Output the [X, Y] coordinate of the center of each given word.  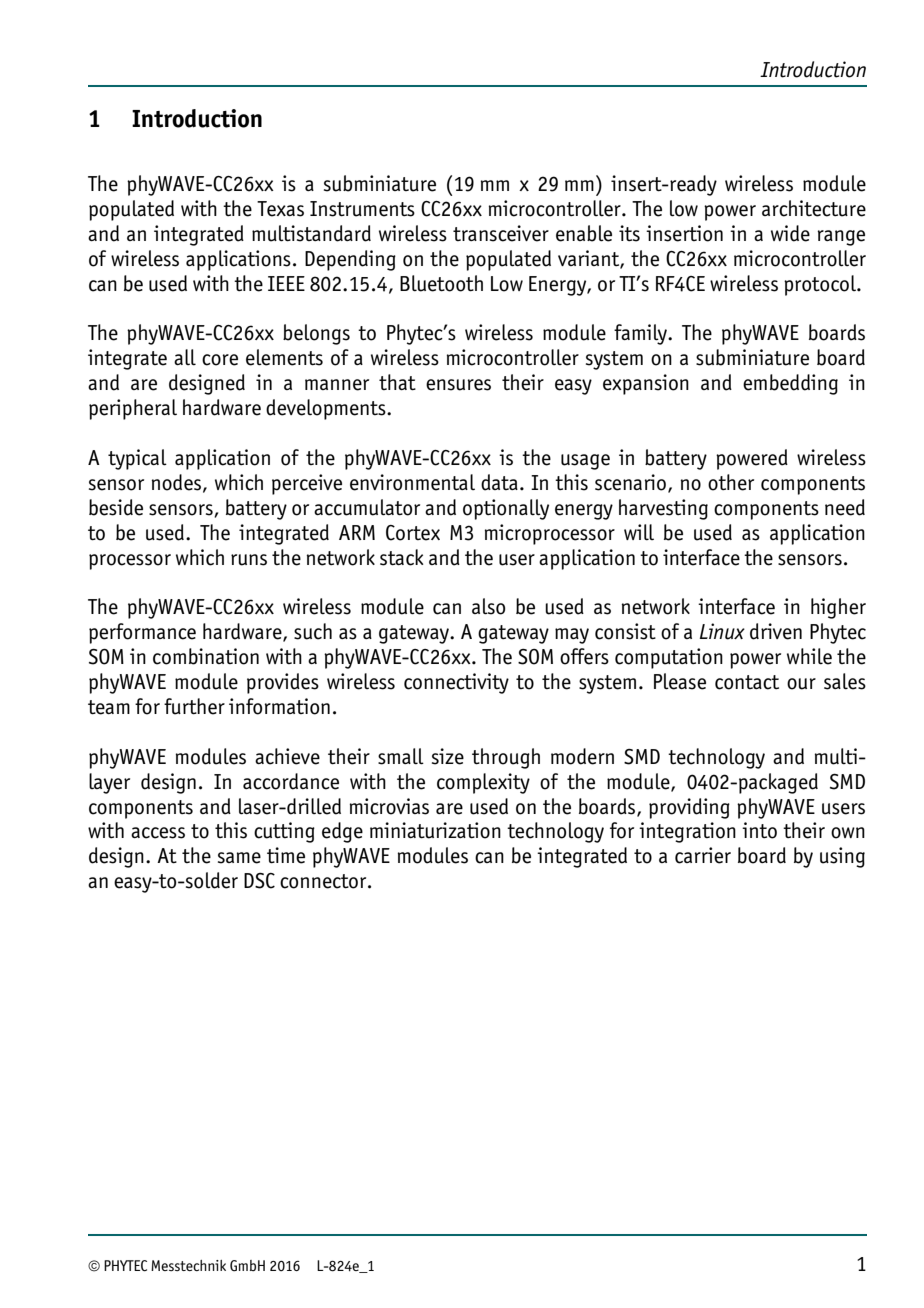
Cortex [413, 533]
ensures [458, 385]
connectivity [456, 683]
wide [790, 233]
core [220, 360]
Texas [280, 209]
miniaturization [435, 830]
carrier [703, 855]
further [194, 706]
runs [249, 560]
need [845, 507]
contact [747, 682]
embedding [790, 384]
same [239, 858]
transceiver [501, 233]
